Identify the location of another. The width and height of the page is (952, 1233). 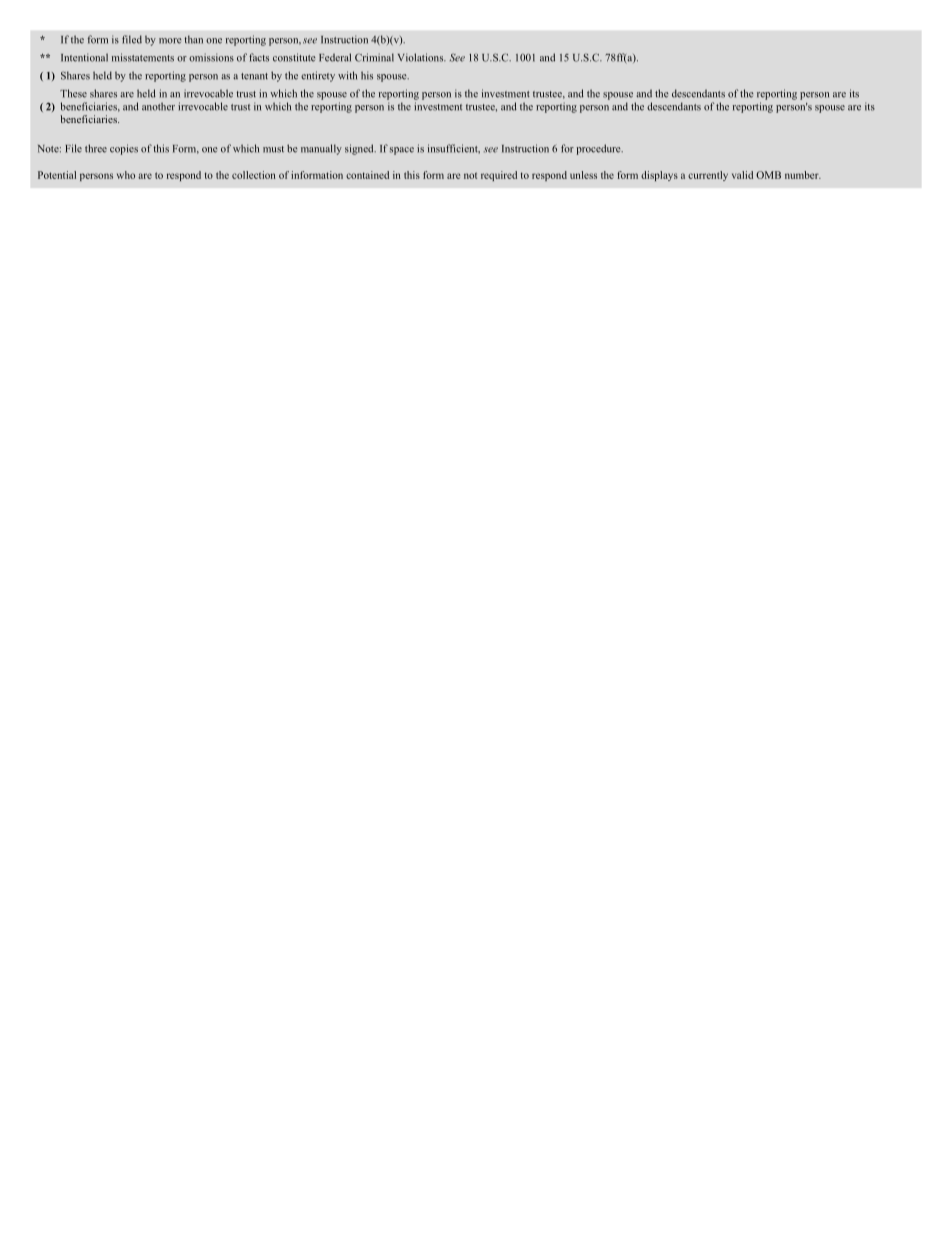
(158, 106).
